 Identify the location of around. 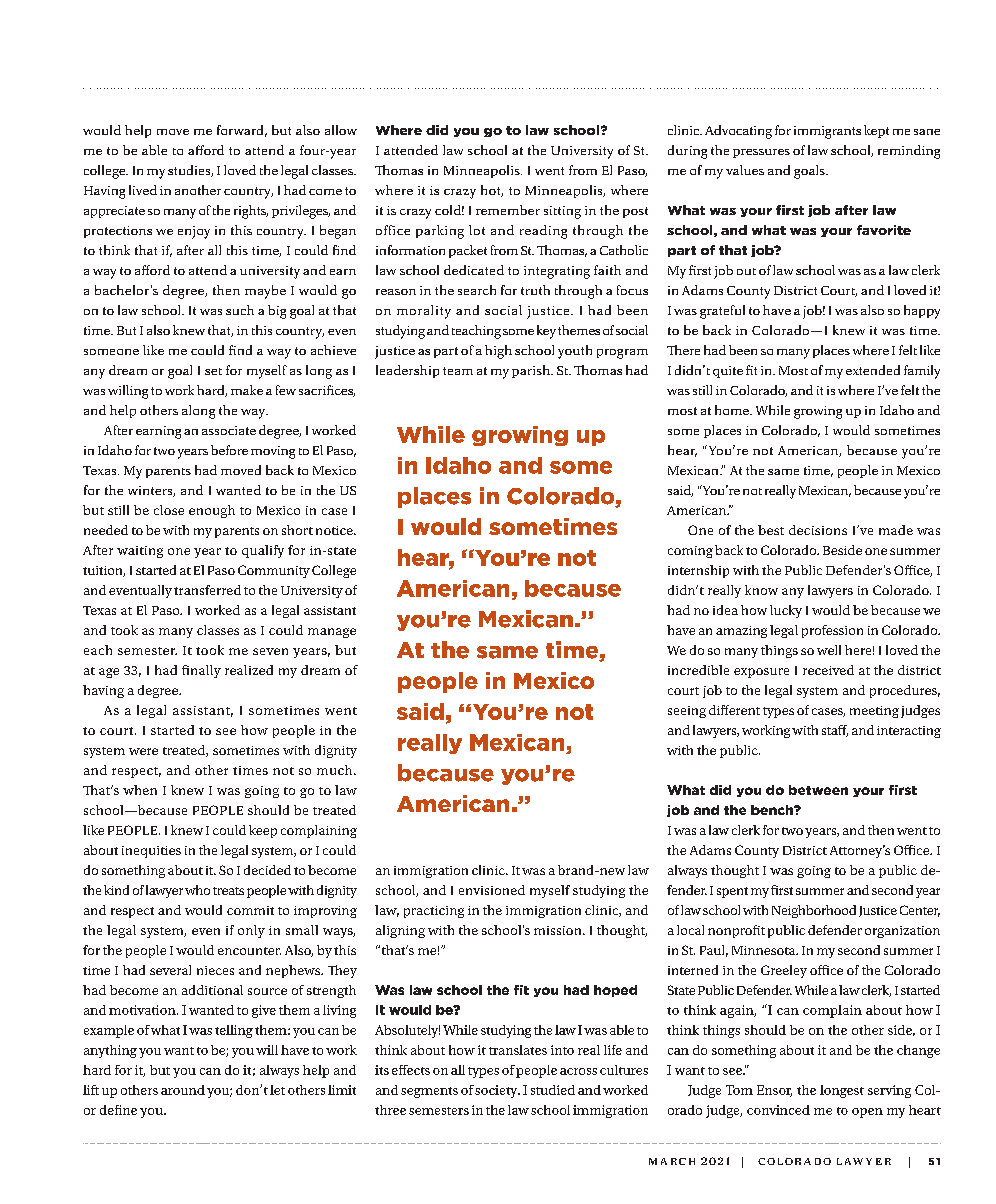
(183, 1090).
